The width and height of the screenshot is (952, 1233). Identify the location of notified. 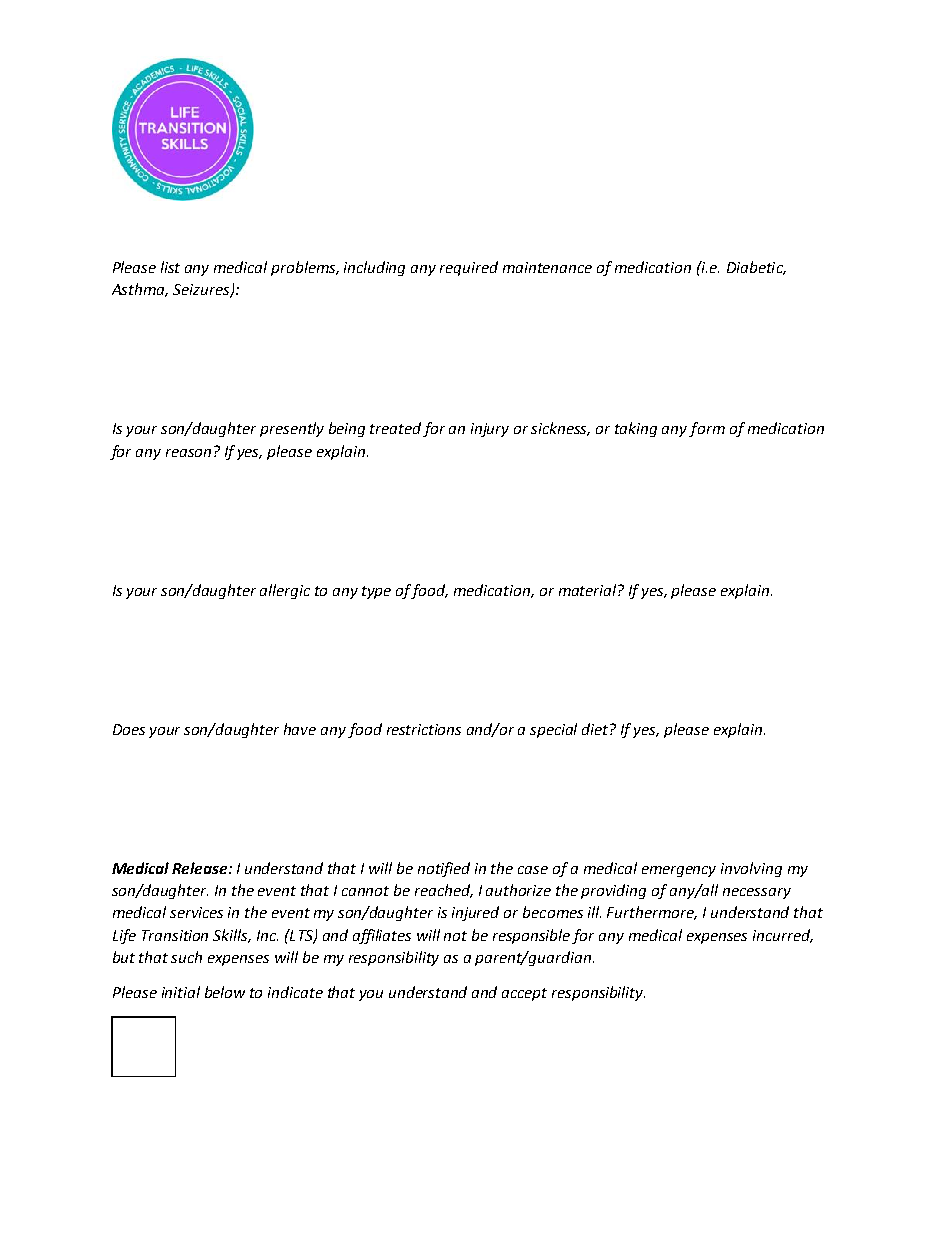
(444, 869).
